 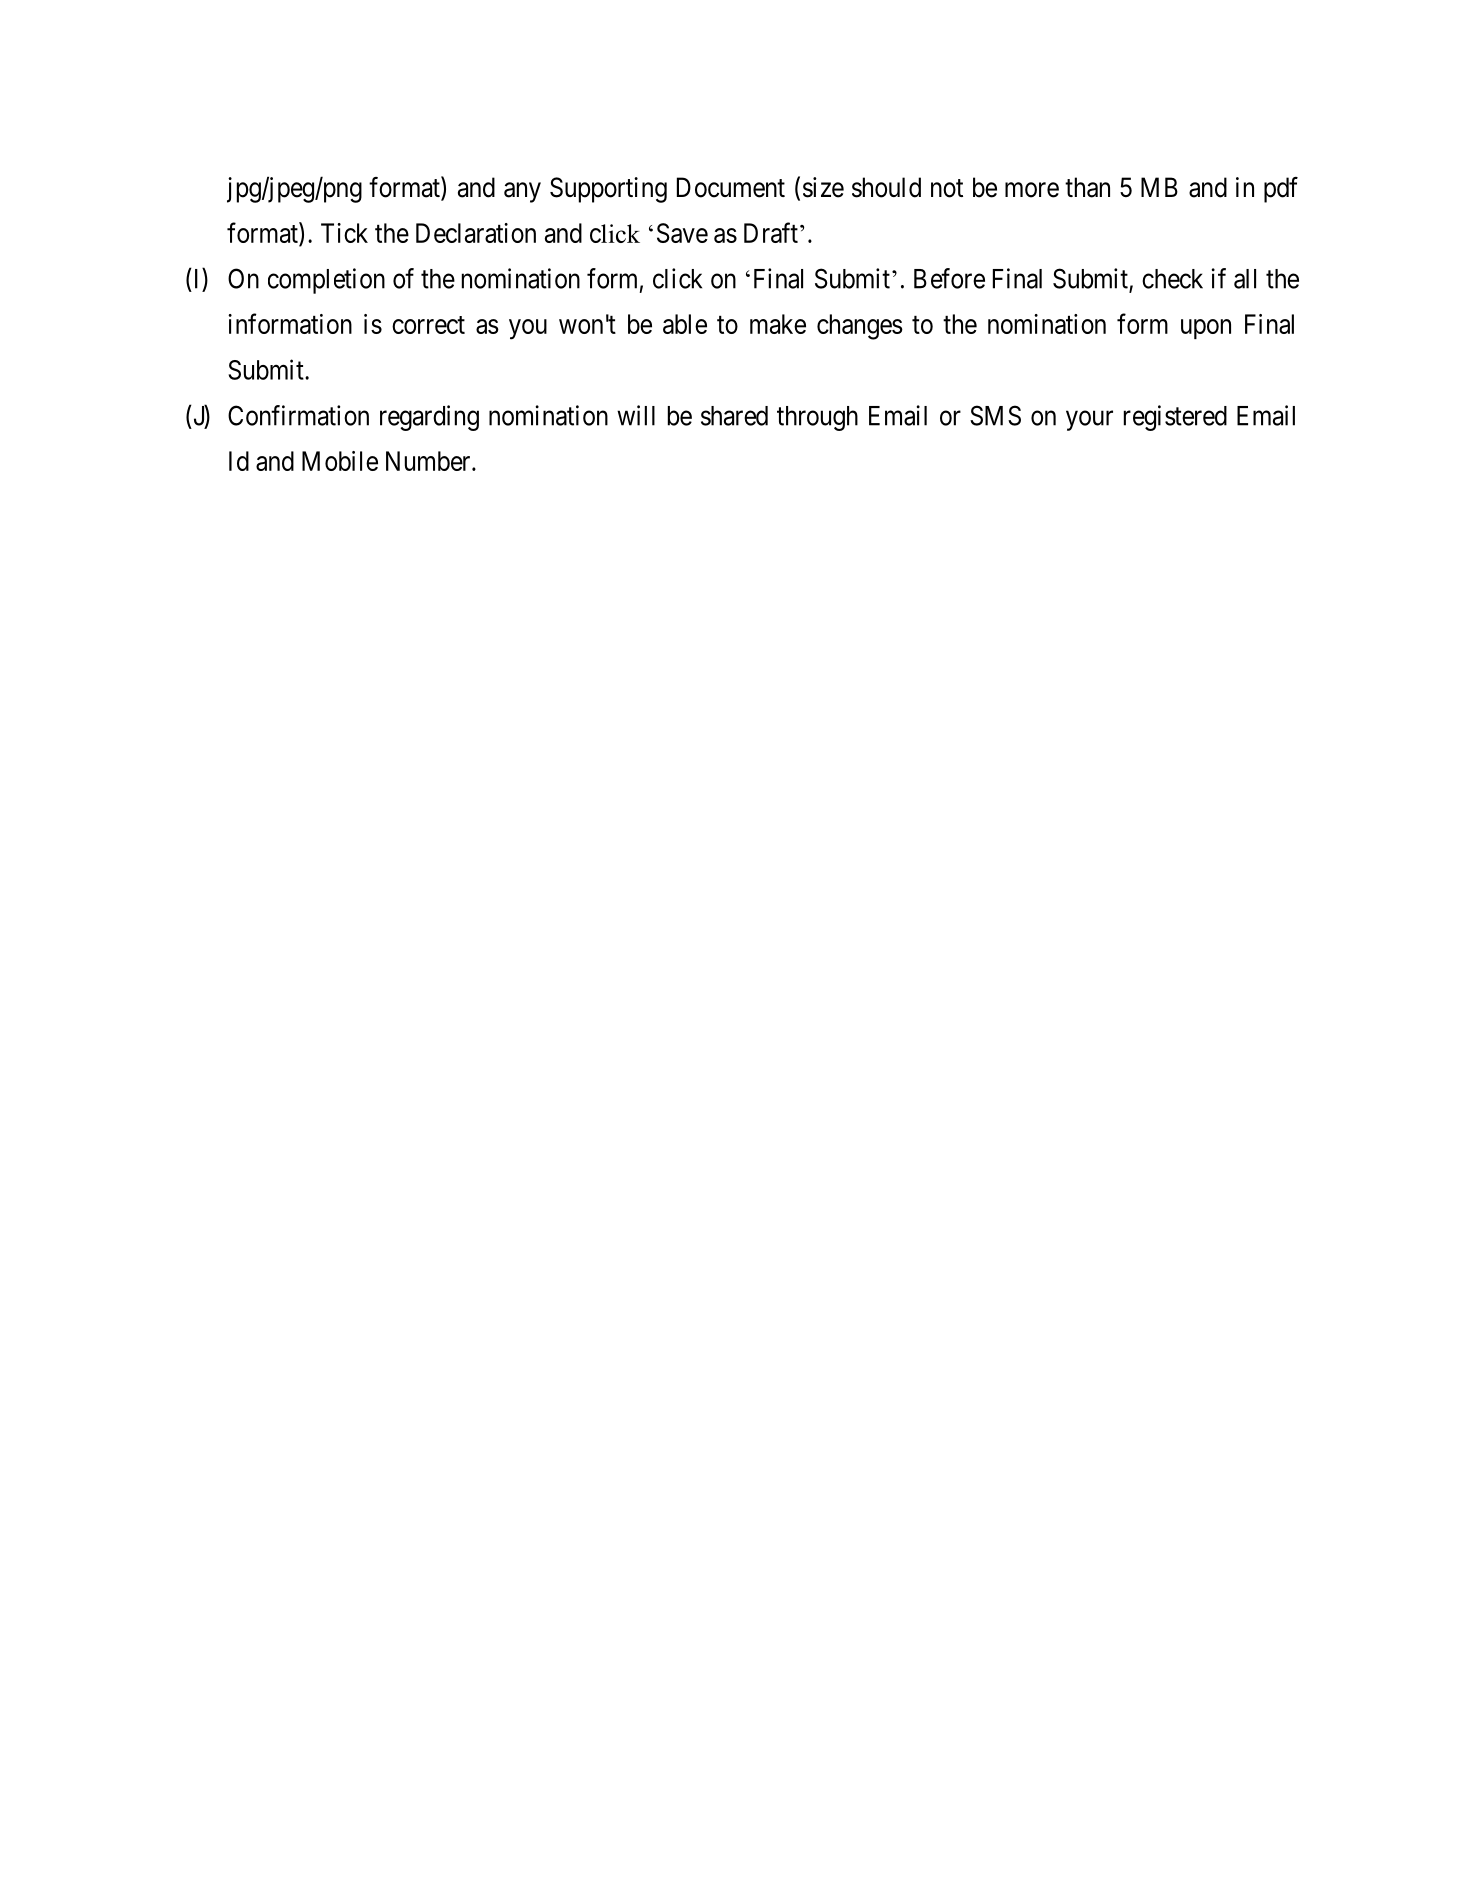 What do you see at coordinates (771, 232) in the image?
I see `Draft` at bounding box center [771, 232].
